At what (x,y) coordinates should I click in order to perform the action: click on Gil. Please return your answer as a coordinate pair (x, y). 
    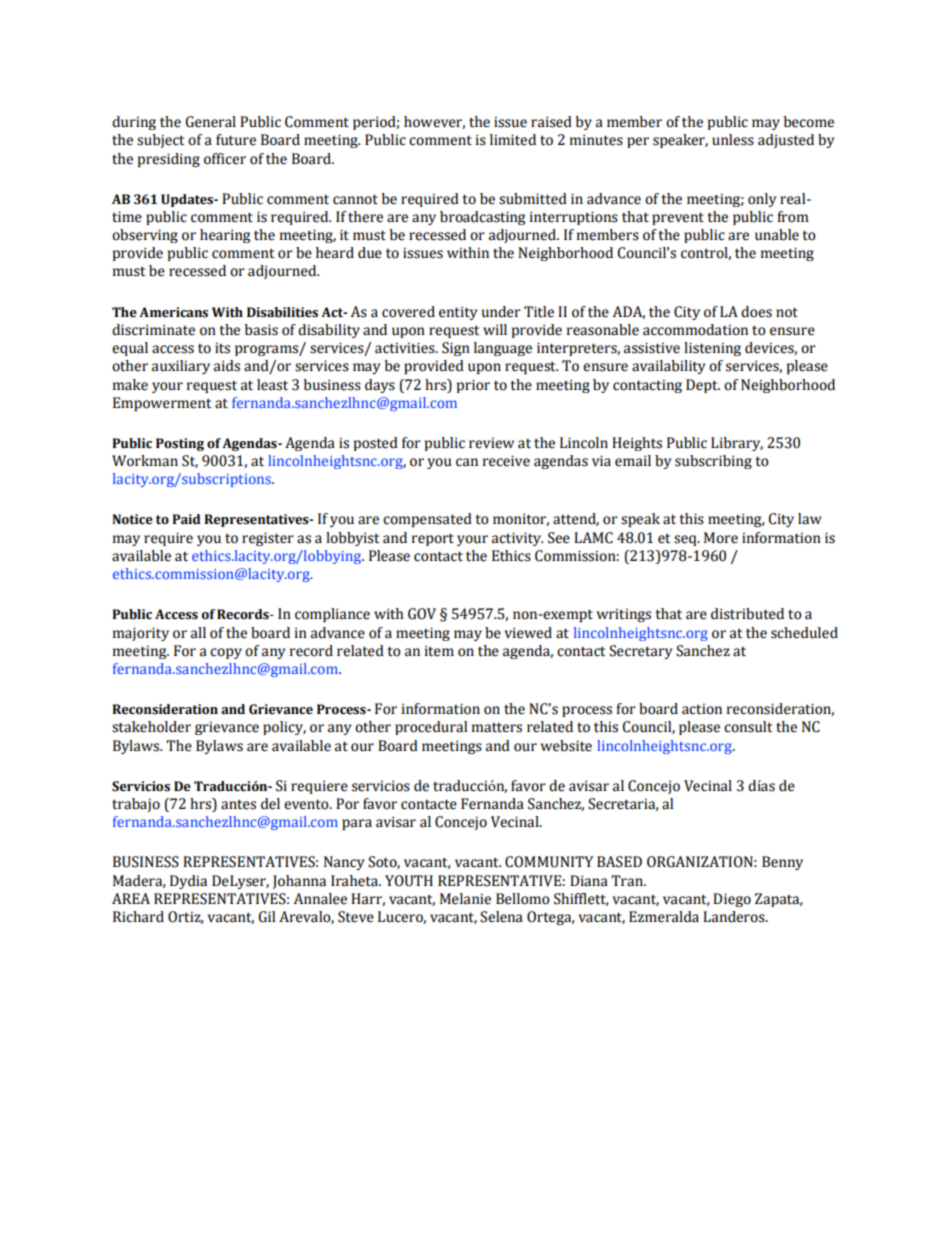
    Looking at the image, I should click on (266, 917).
